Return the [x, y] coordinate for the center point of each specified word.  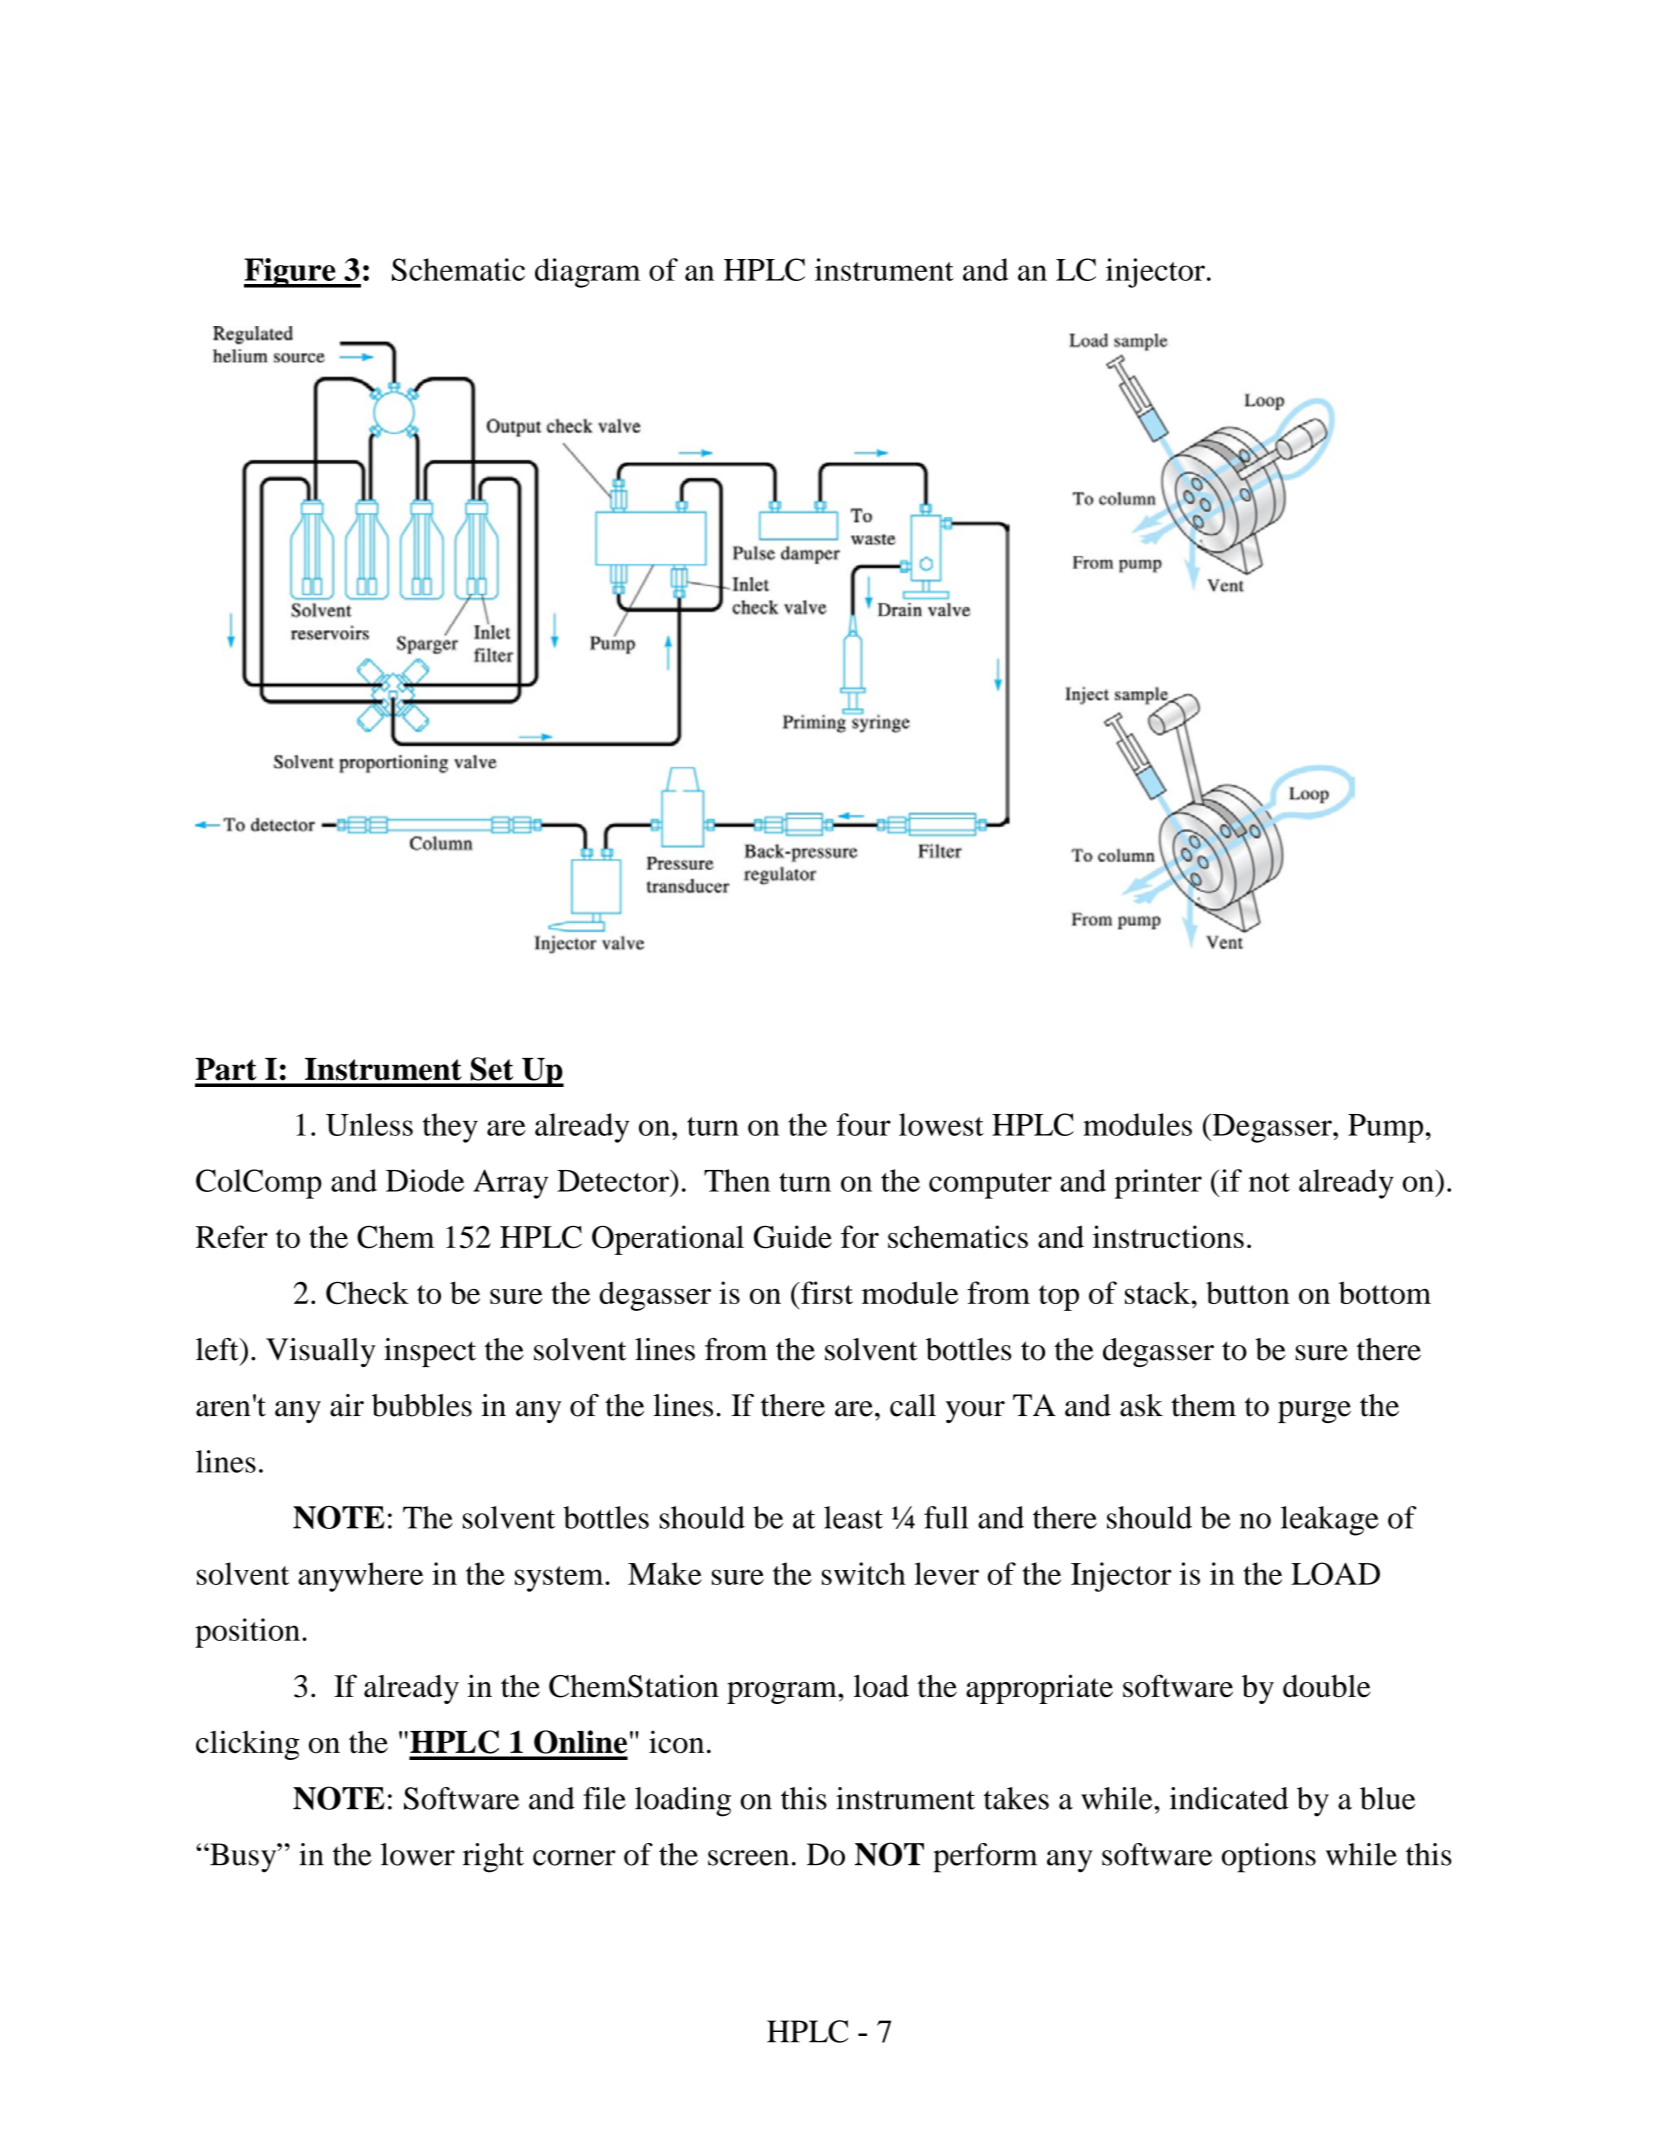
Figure [291, 273]
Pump [1385, 1128]
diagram [588, 273]
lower [418, 1854]
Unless [369, 1124]
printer [1158, 1184]
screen [748, 1858]
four [864, 1124]
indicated [1229, 1798]
